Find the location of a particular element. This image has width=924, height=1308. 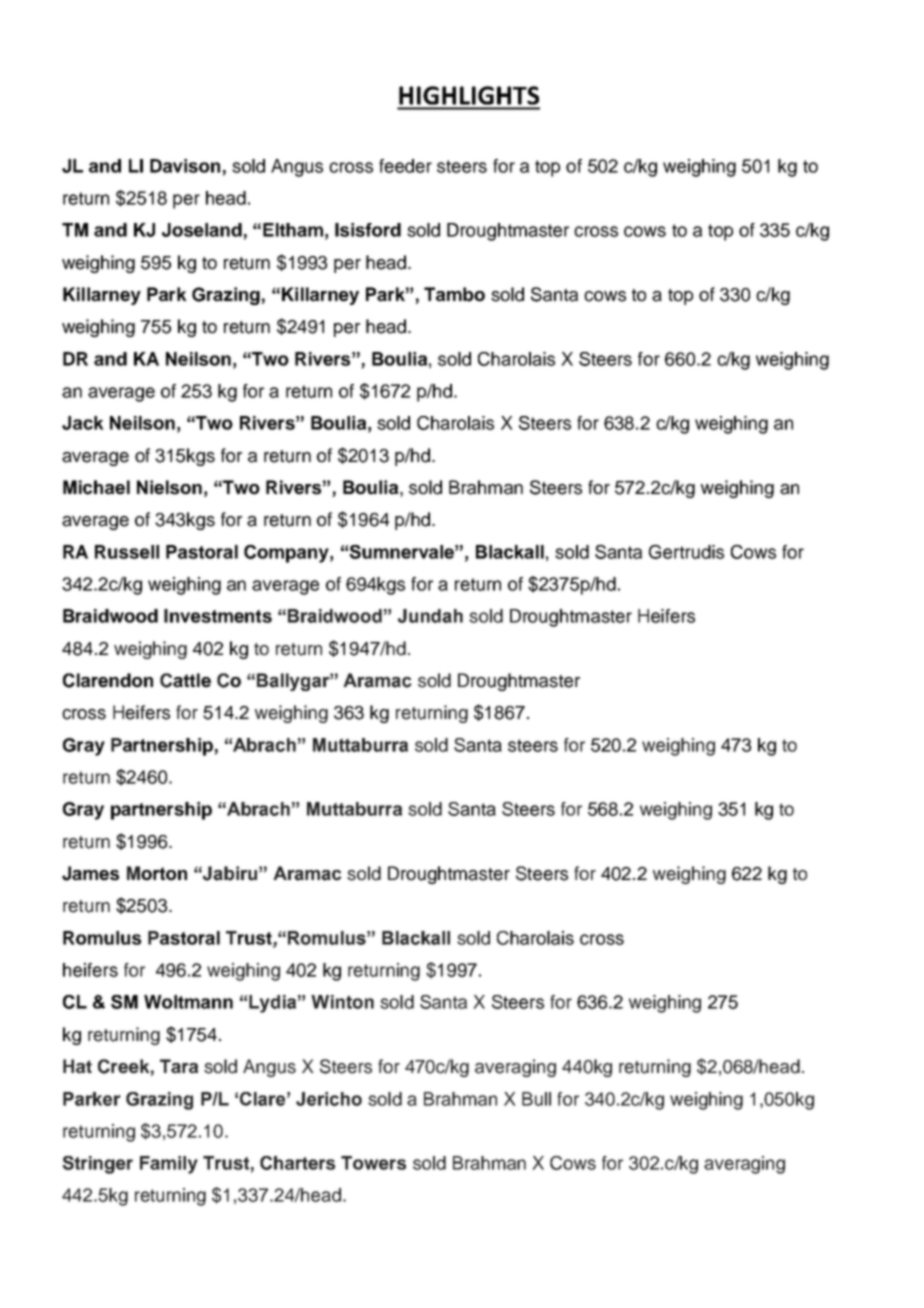

Nielson is located at coordinates (169, 487).
